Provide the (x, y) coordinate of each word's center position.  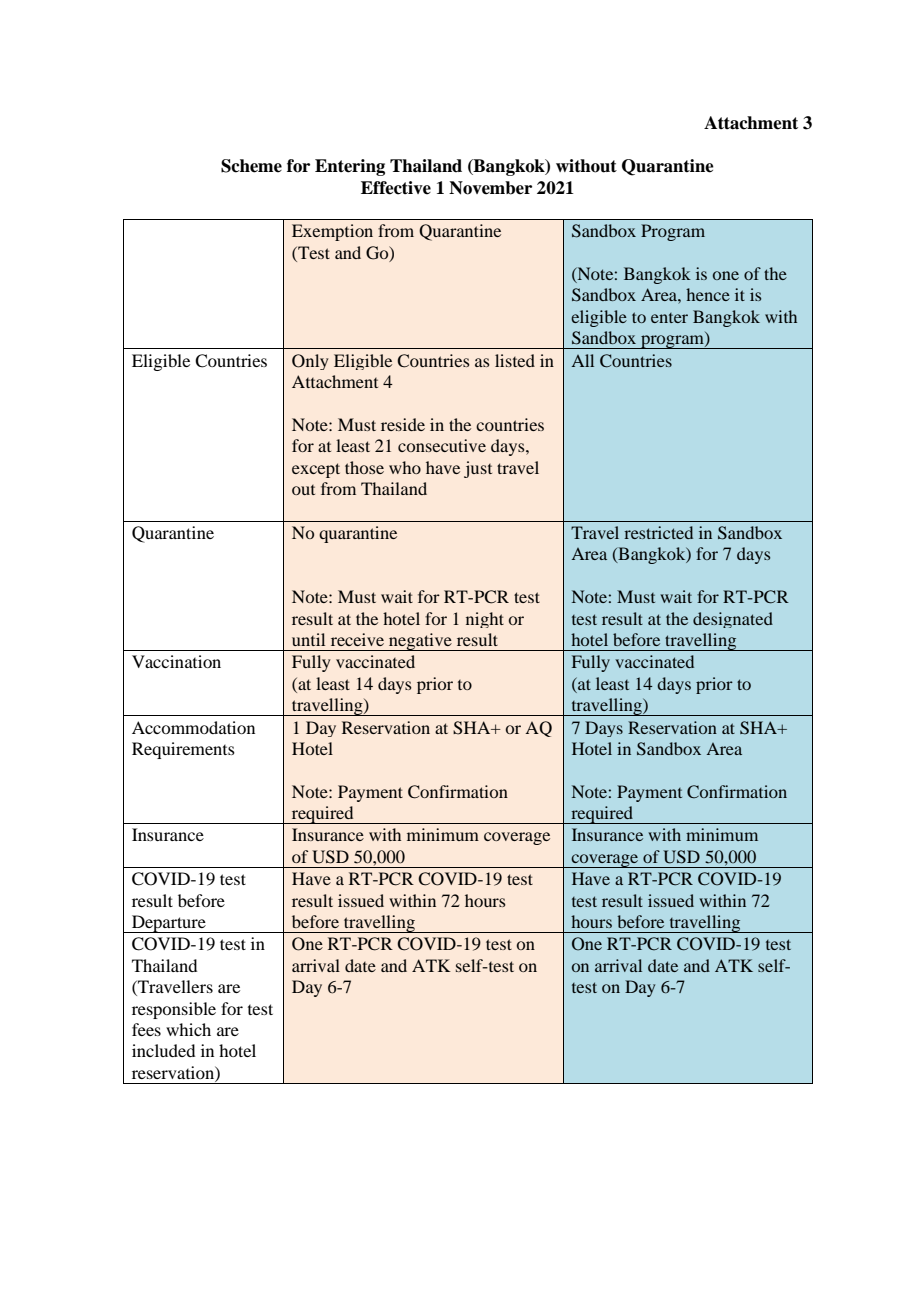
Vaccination (176, 661)
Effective (396, 188)
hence (708, 294)
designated (733, 620)
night (485, 620)
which (188, 1029)
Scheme (251, 166)
